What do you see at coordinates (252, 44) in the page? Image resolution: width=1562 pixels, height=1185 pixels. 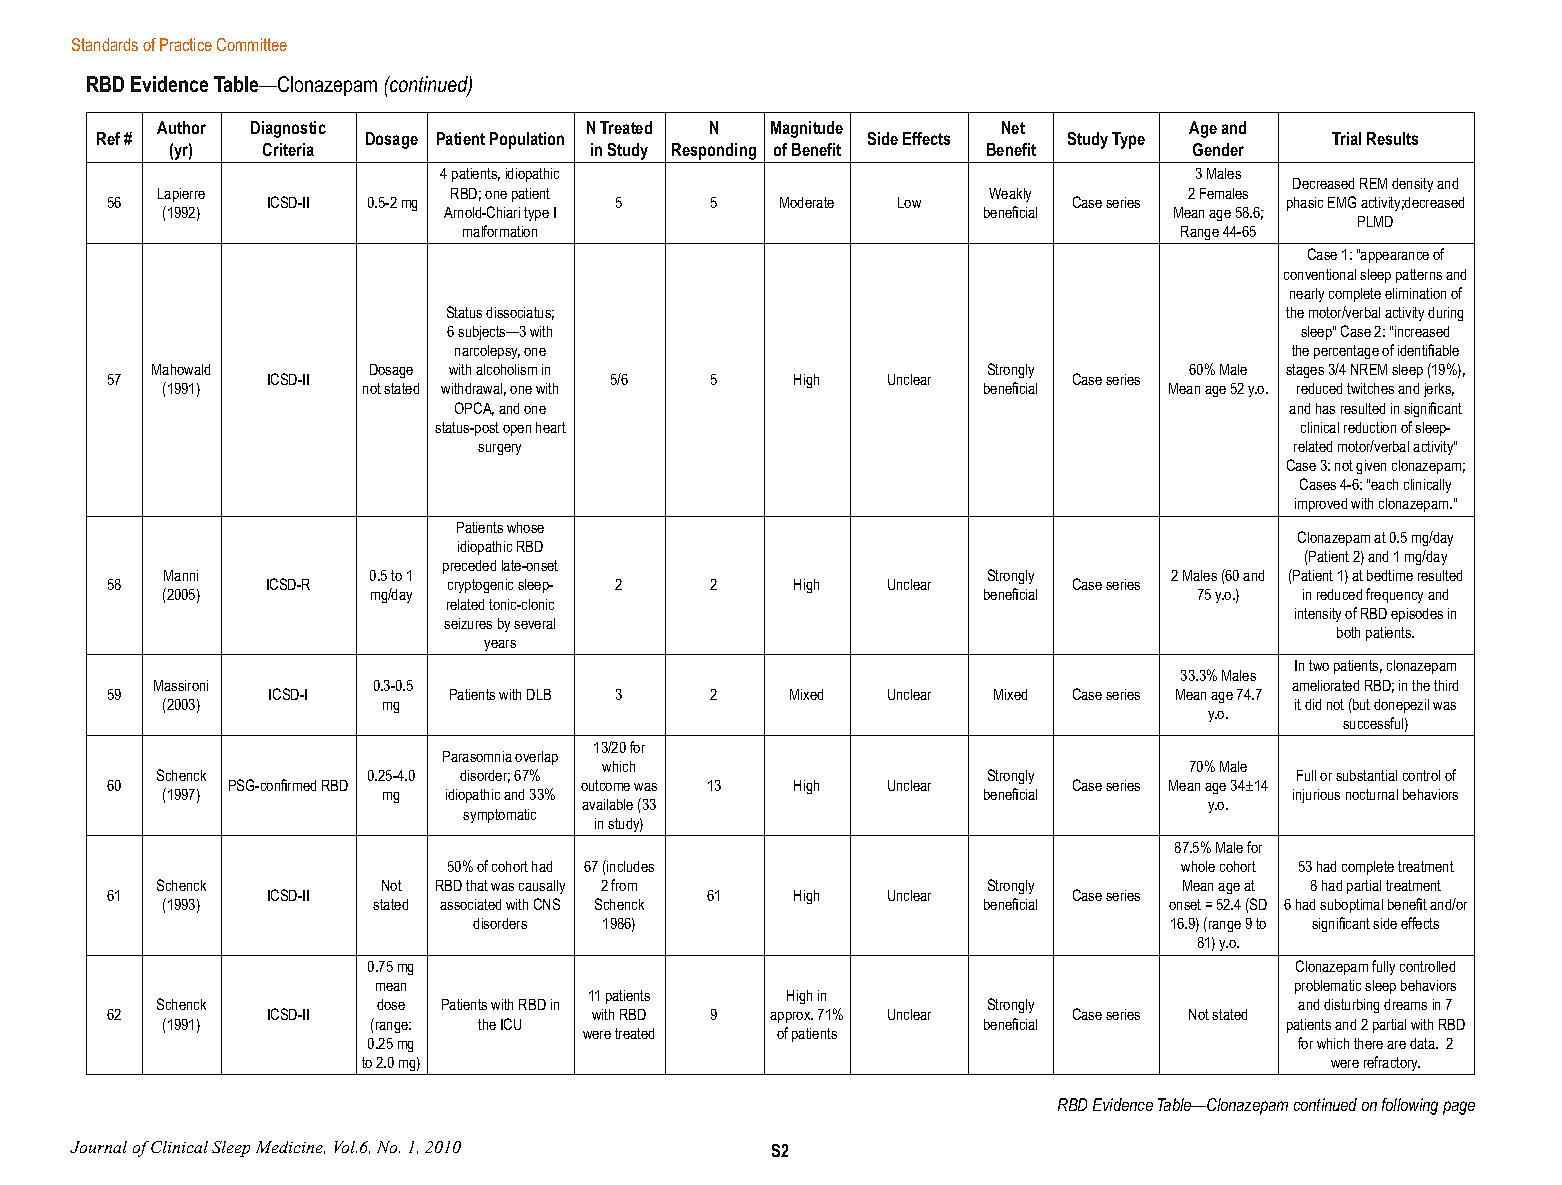 I see `Committee` at bounding box center [252, 44].
